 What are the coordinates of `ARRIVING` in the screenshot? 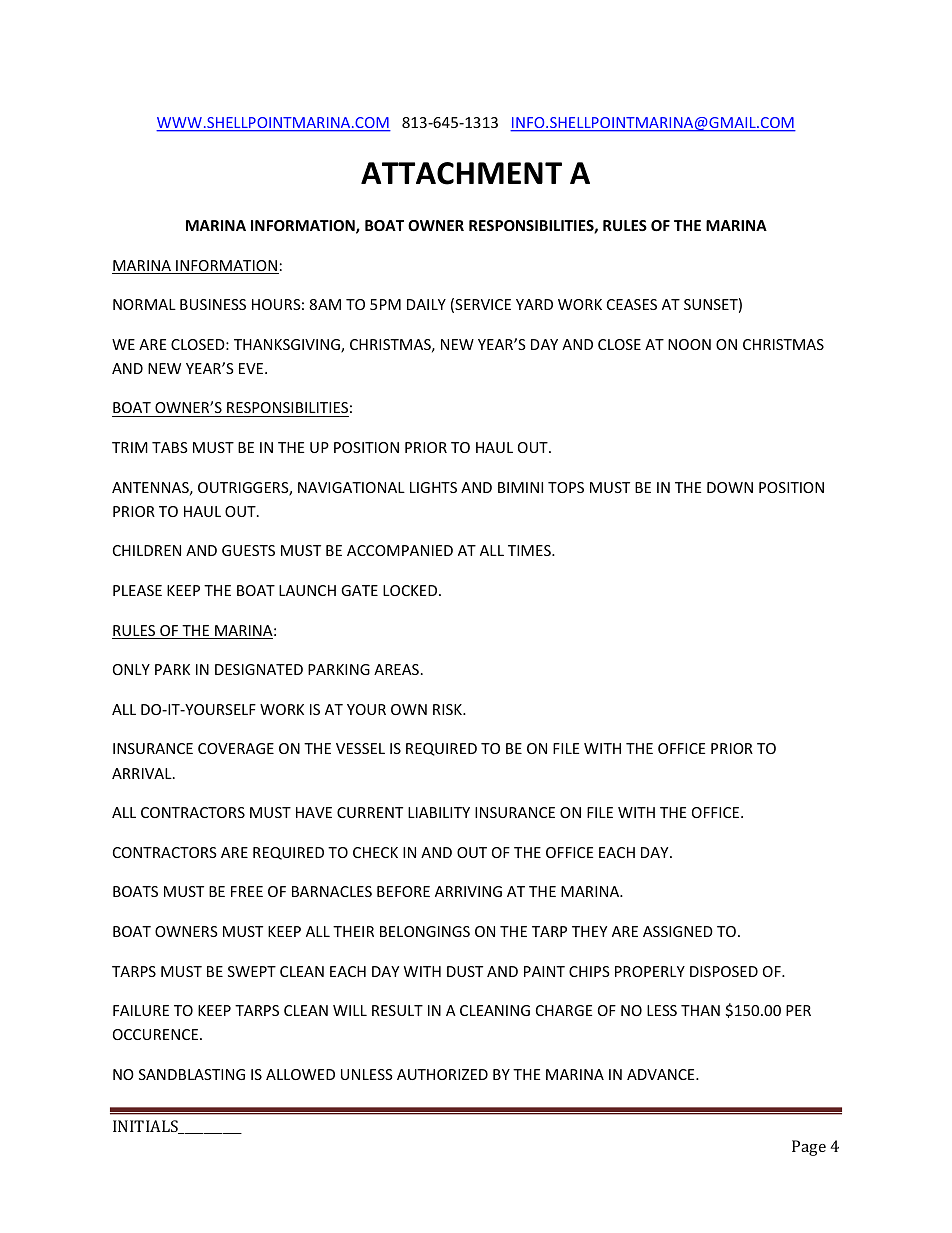 It's located at (468, 891).
